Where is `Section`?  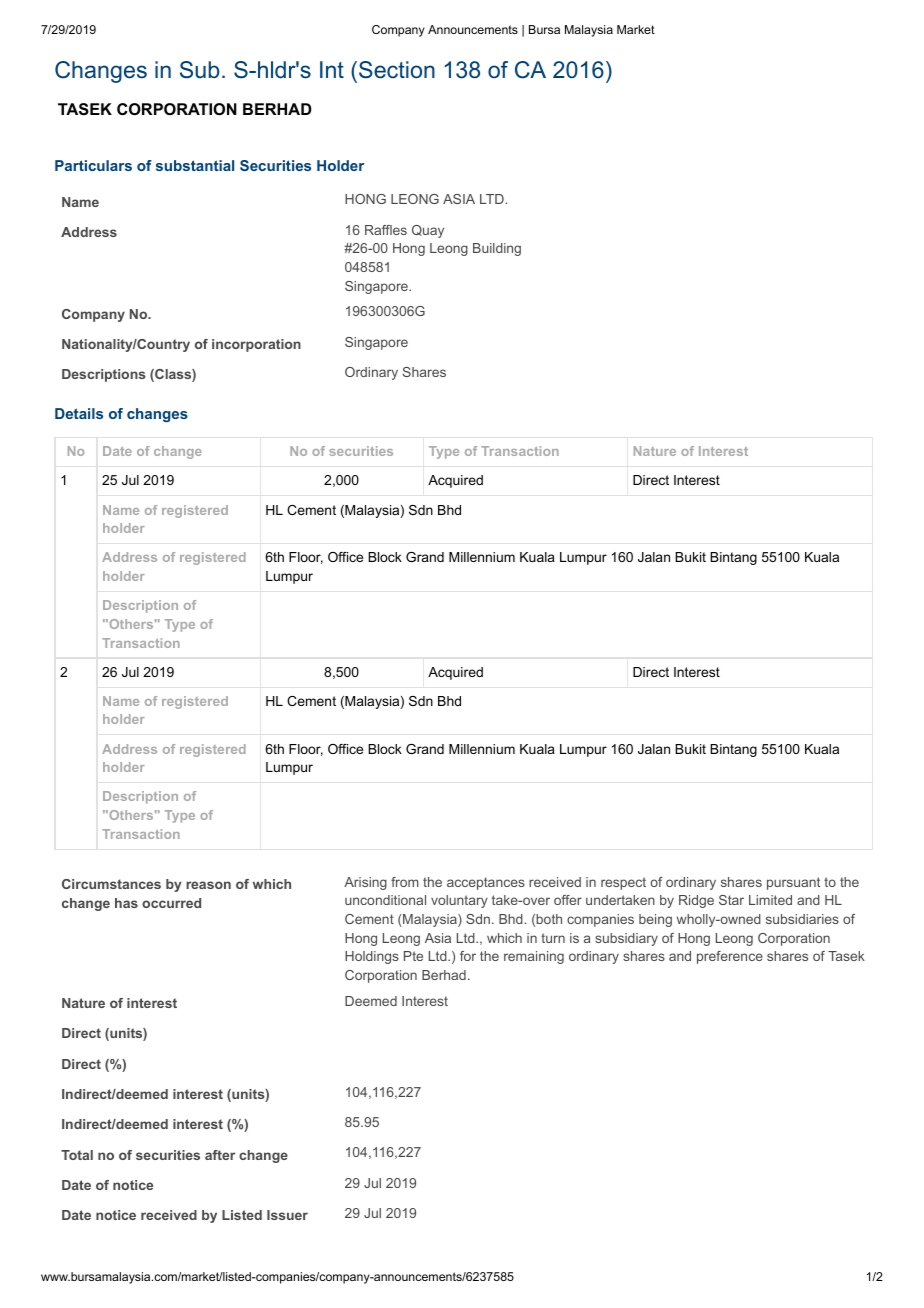
Section is located at coordinates (397, 70).
